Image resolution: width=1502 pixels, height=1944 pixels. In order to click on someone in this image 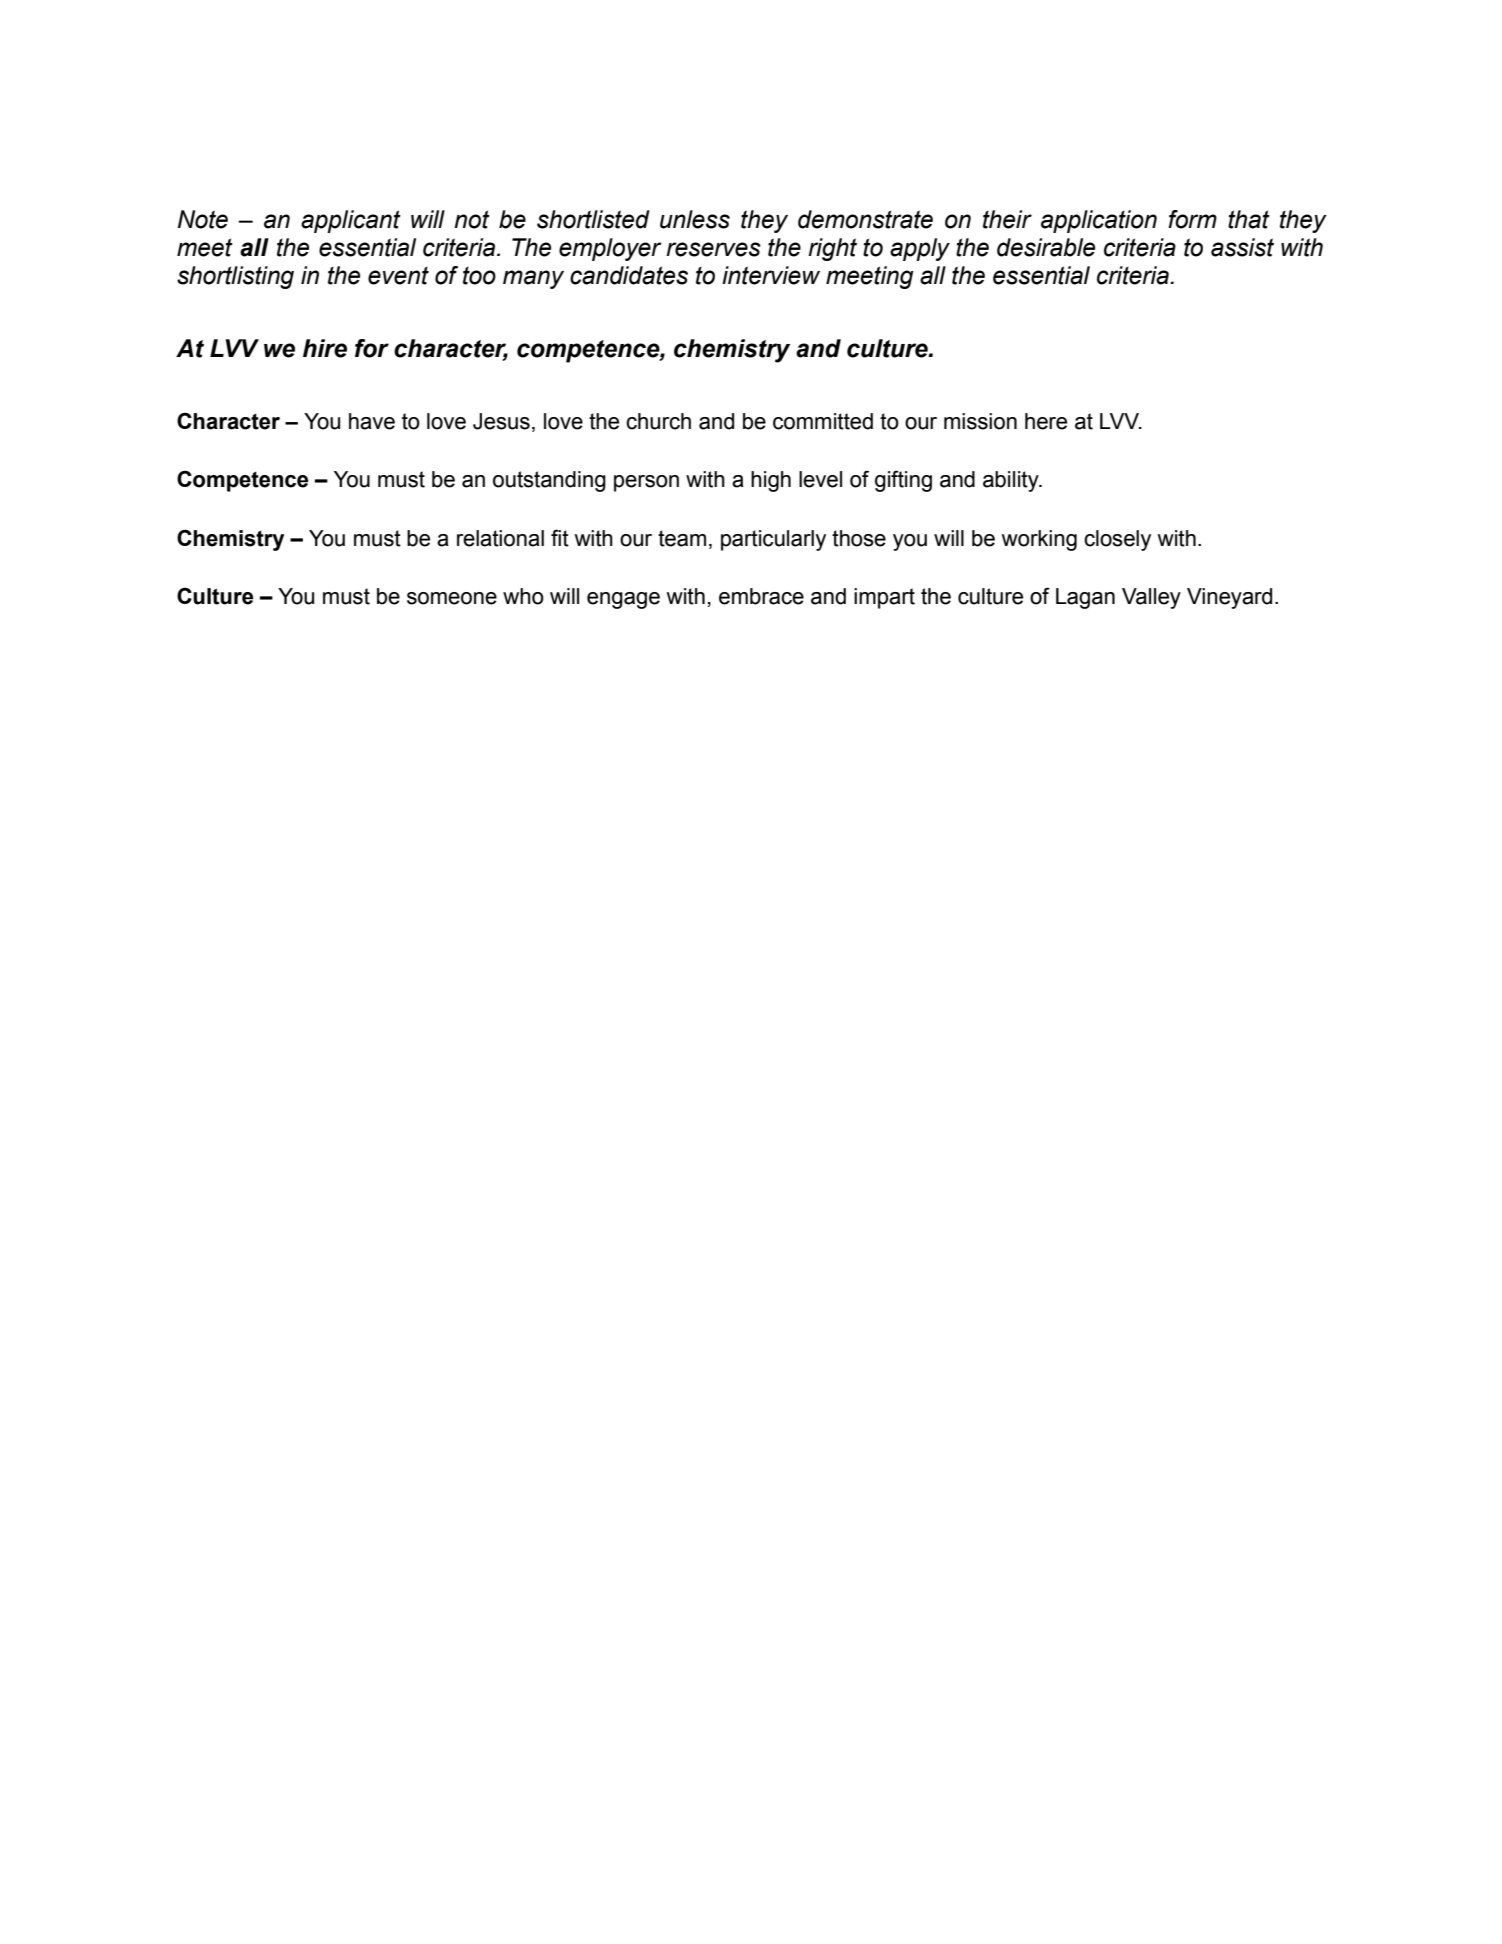, I will do `click(452, 598)`.
